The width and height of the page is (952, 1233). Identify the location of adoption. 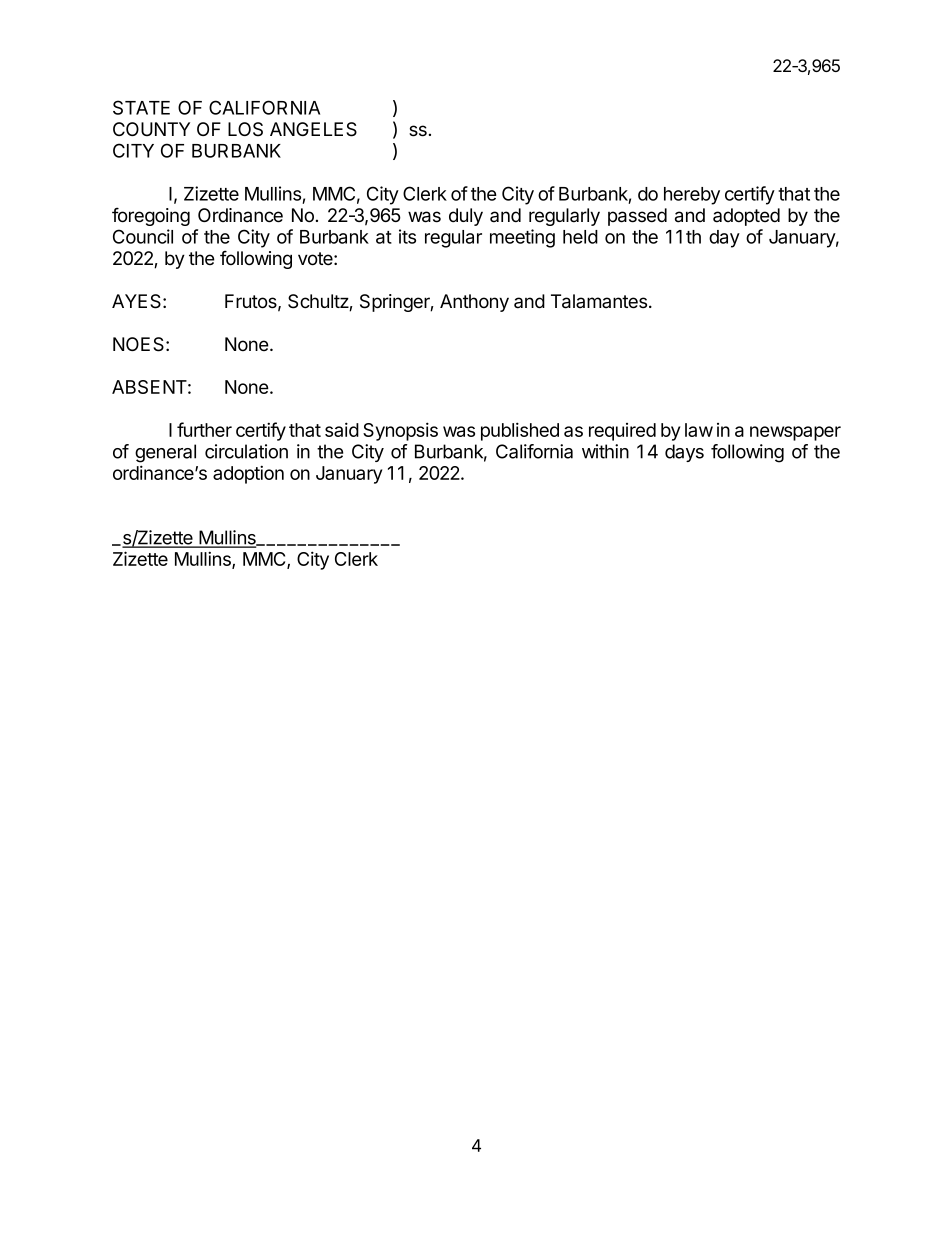
(248, 474).
